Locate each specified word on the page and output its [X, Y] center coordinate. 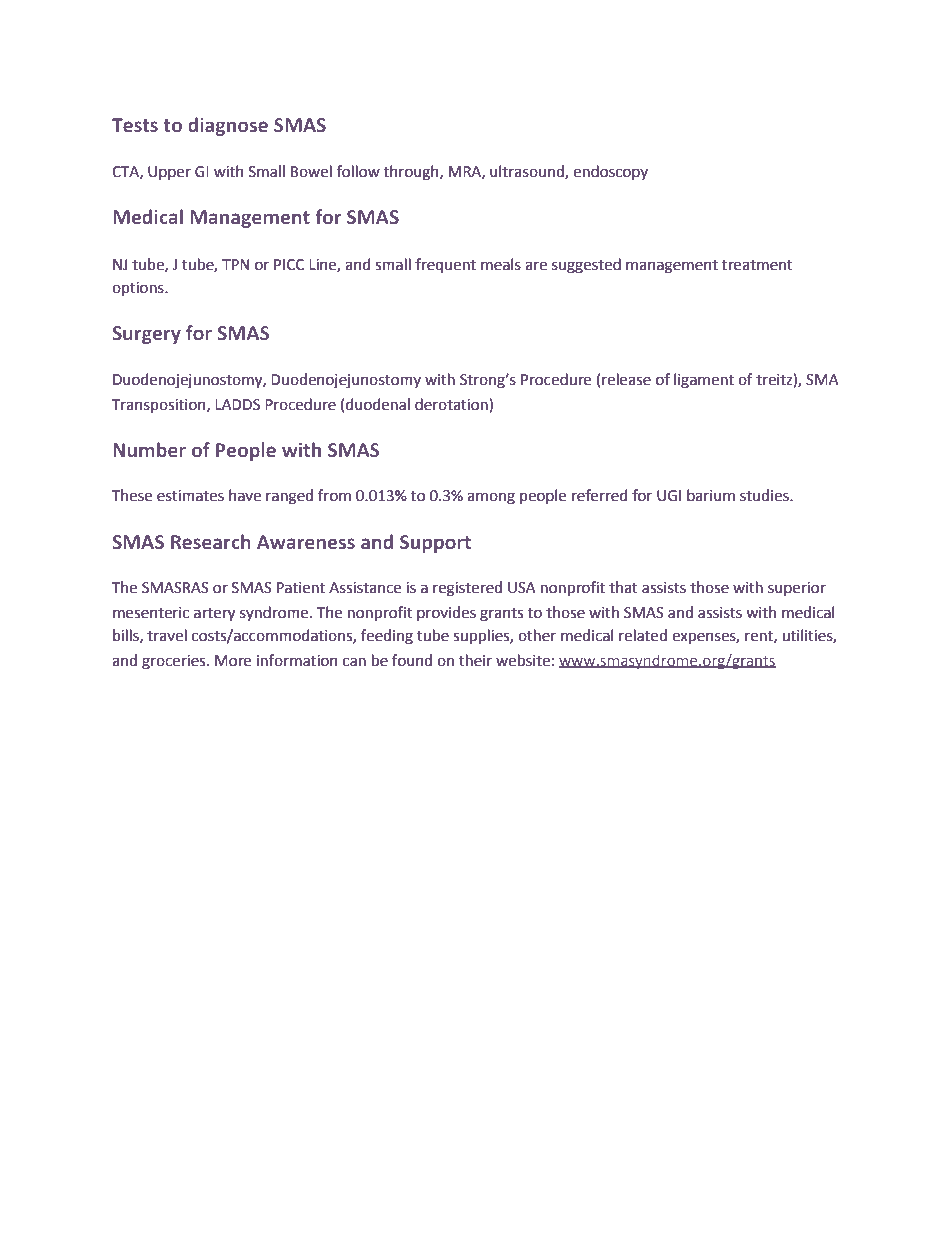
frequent [445, 265]
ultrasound [528, 172]
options [139, 289]
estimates [190, 496]
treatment [757, 265]
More [233, 661]
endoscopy [610, 172]
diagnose [228, 126]
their [475, 660]
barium [711, 495]
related [643, 635]
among [491, 498]
